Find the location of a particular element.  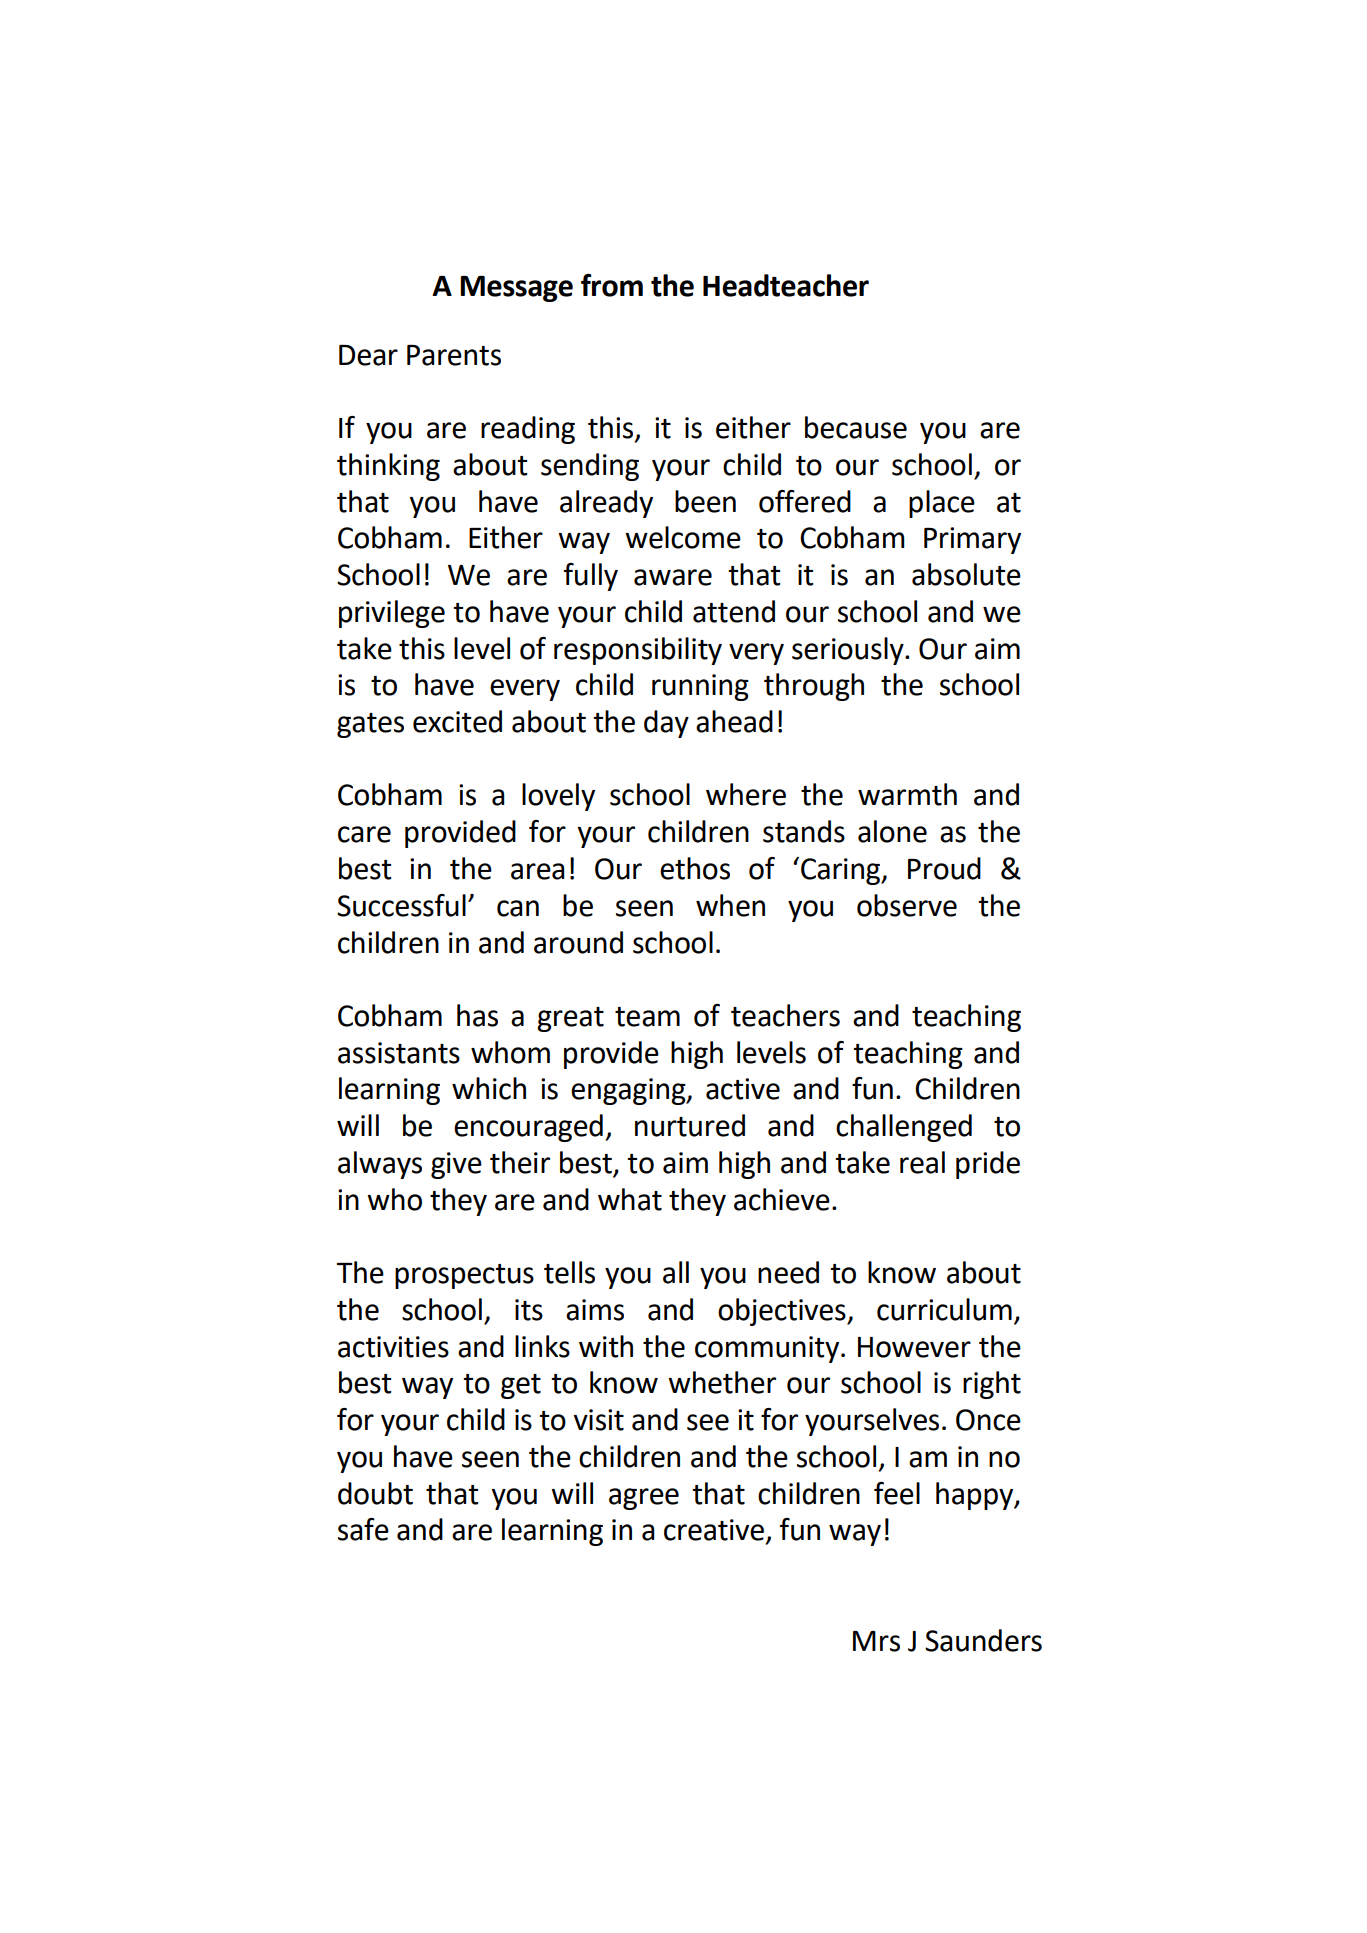

safe is located at coordinates (363, 1529).
